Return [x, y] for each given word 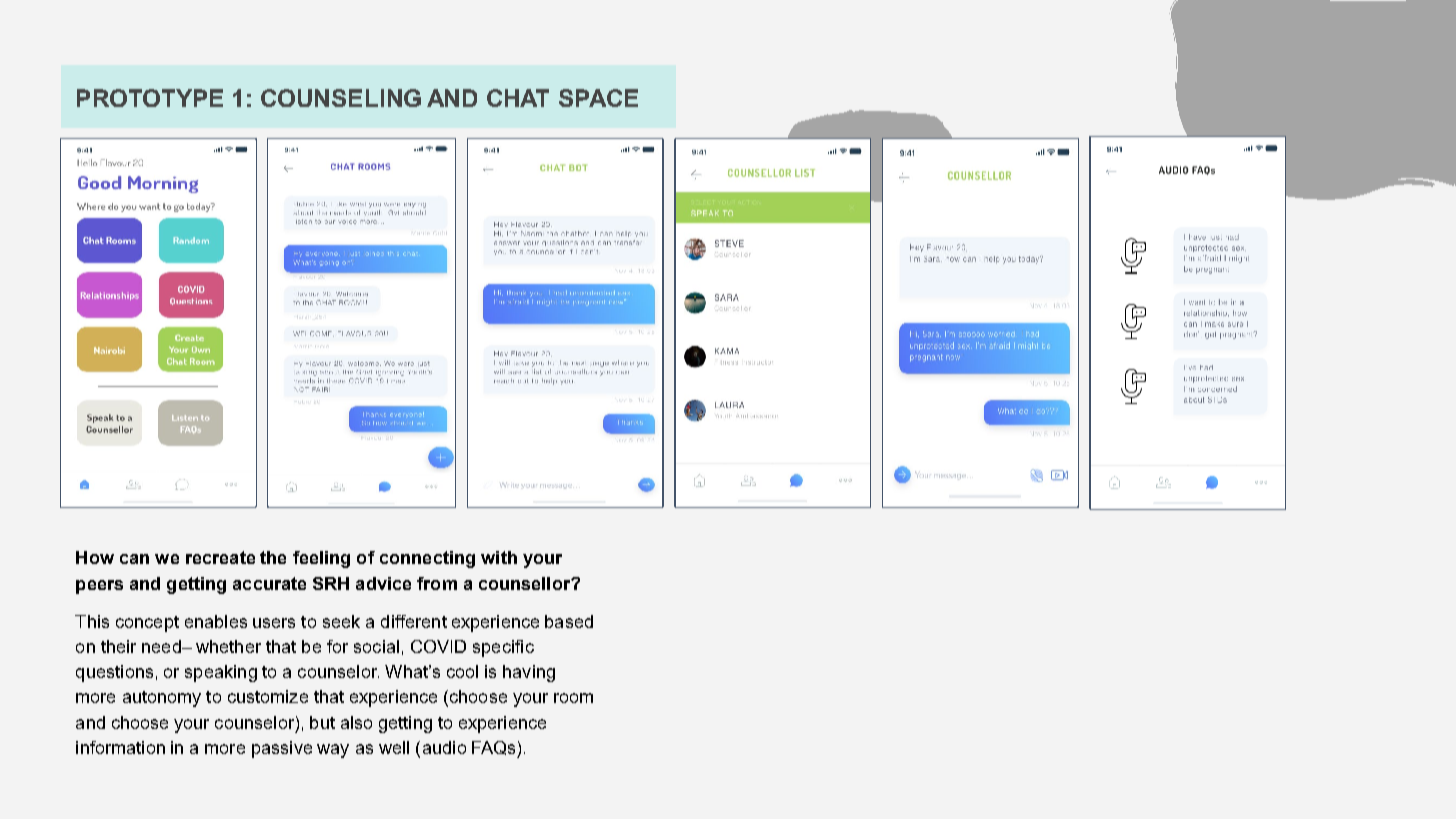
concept [147, 624]
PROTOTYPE [150, 98]
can [134, 559]
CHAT [518, 98]
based [569, 621]
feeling [321, 559]
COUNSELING [341, 98]
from [437, 583]
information [120, 747]
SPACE [598, 98]
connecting [427, 559]
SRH [331, 583]
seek [341, 621]
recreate [220, 557]
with [499, 557]
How [95, 557]
